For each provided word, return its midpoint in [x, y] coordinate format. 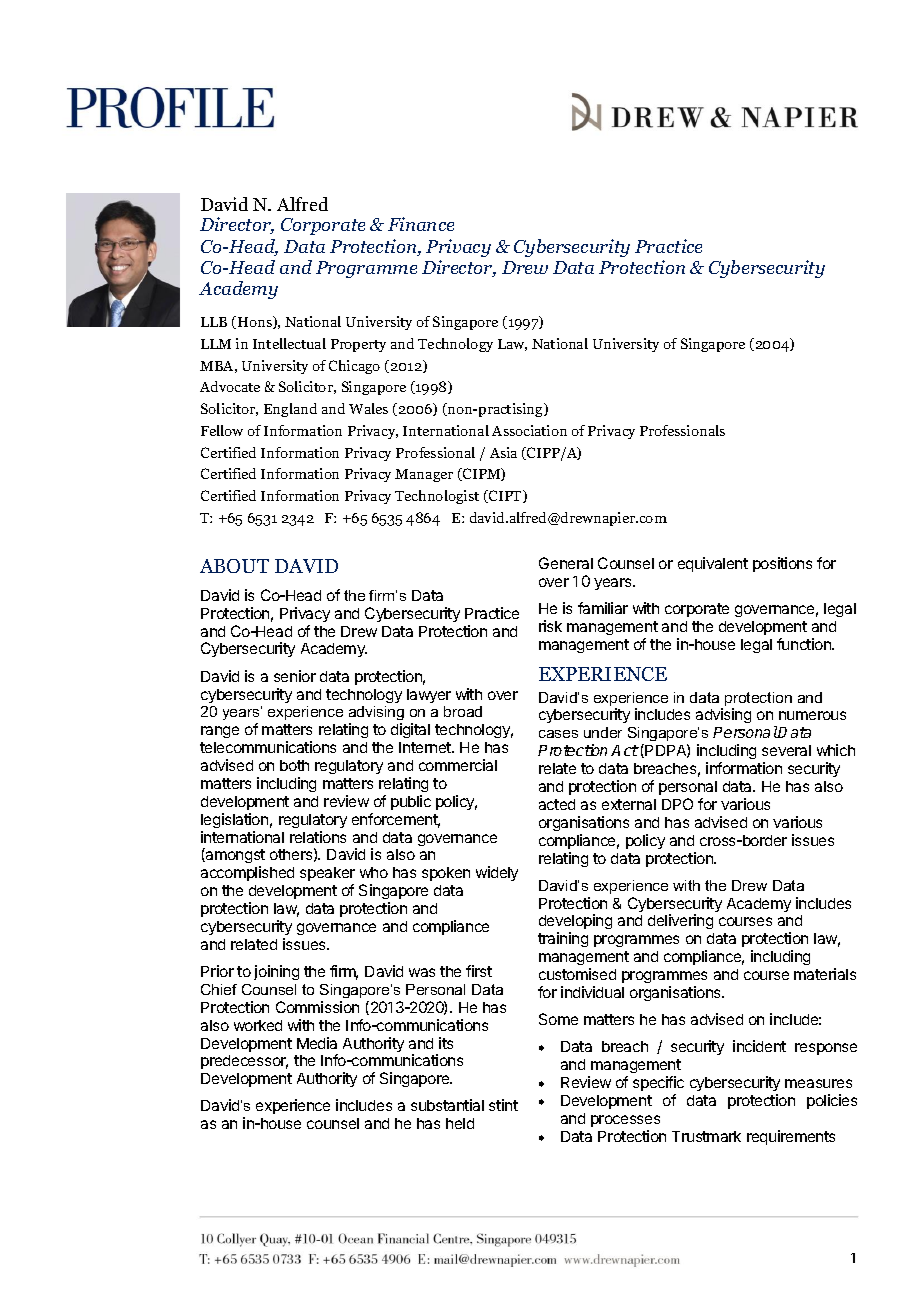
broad [463, 711]
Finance [421, 224]
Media [317, 1043]
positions [782, 564]
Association [529, 430]
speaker [327, 874]
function [805, 644]
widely [497, 873]
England [290, 410]
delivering [680, 921]
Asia [503, 452]
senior [295, 676]
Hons [254, 322]
